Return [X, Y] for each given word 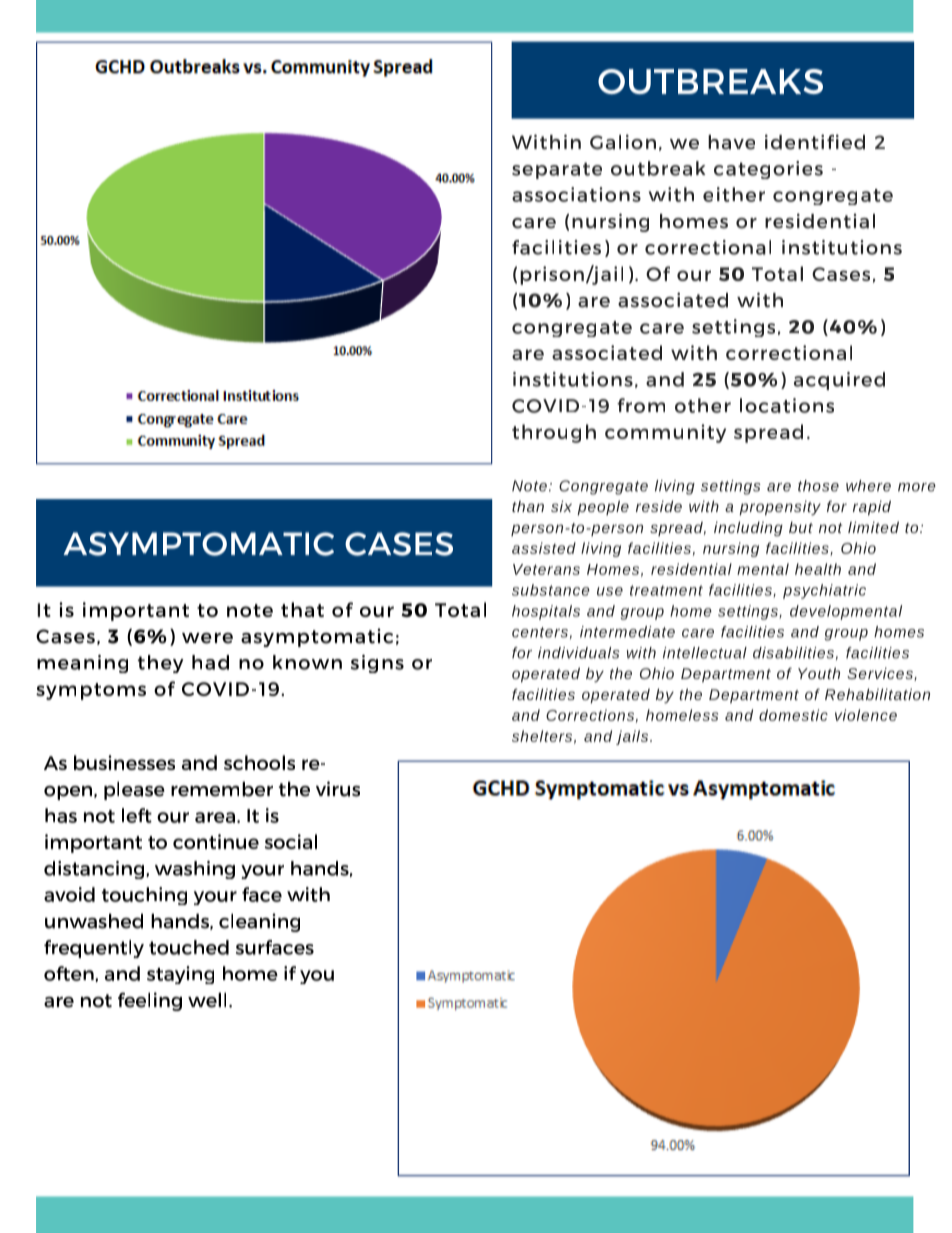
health [818, 569]
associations [576, 194]
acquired [839, 381]
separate [557, 170]
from [641, 405]
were [207, 638]
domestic [793, 715]
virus [338, 789]
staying [180, 975]
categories [768, 170]
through [554, 433]
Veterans [546, 569]
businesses [124, 762]
